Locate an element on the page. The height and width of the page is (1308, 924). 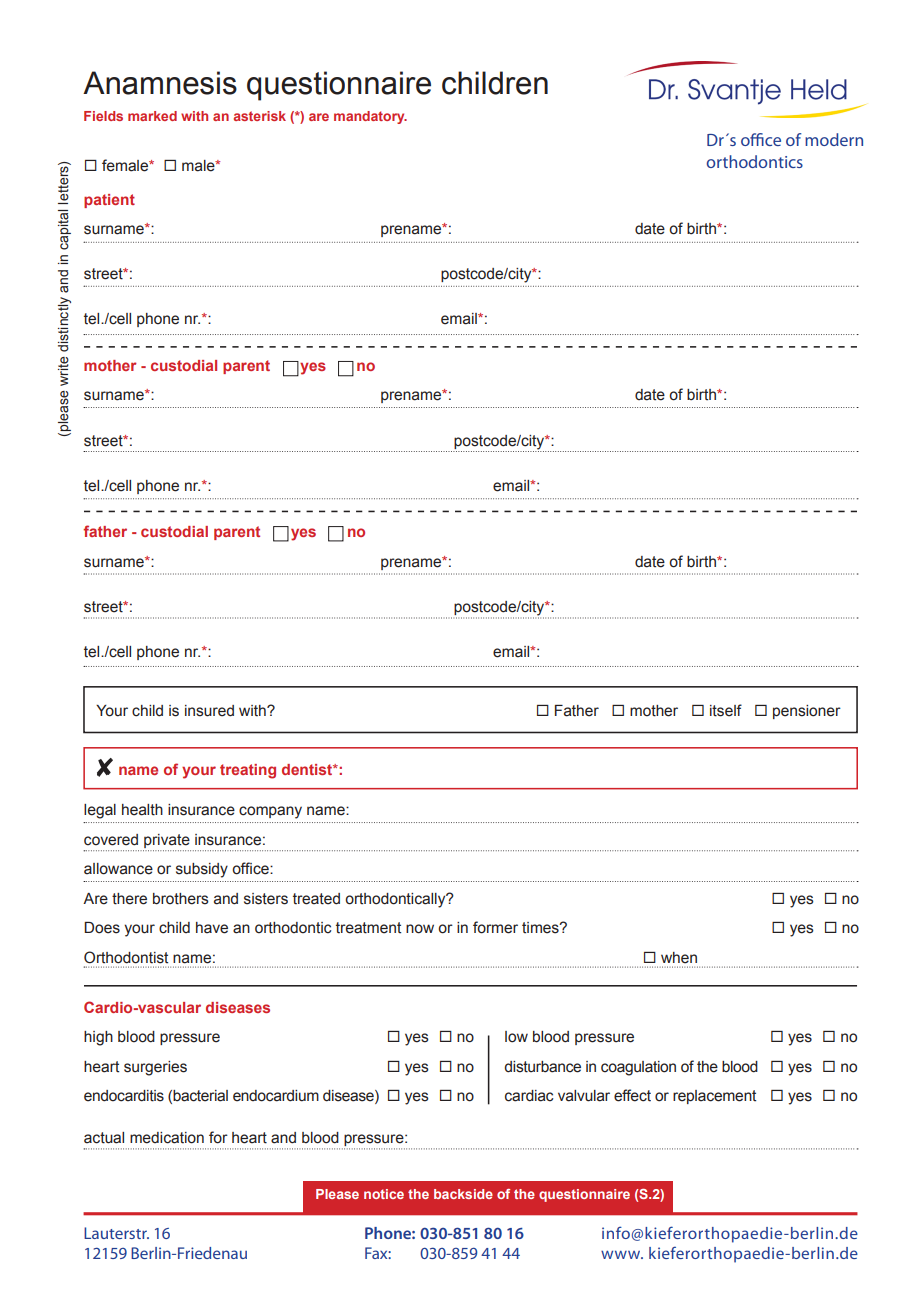
when is located at coordinates (679, 958).
